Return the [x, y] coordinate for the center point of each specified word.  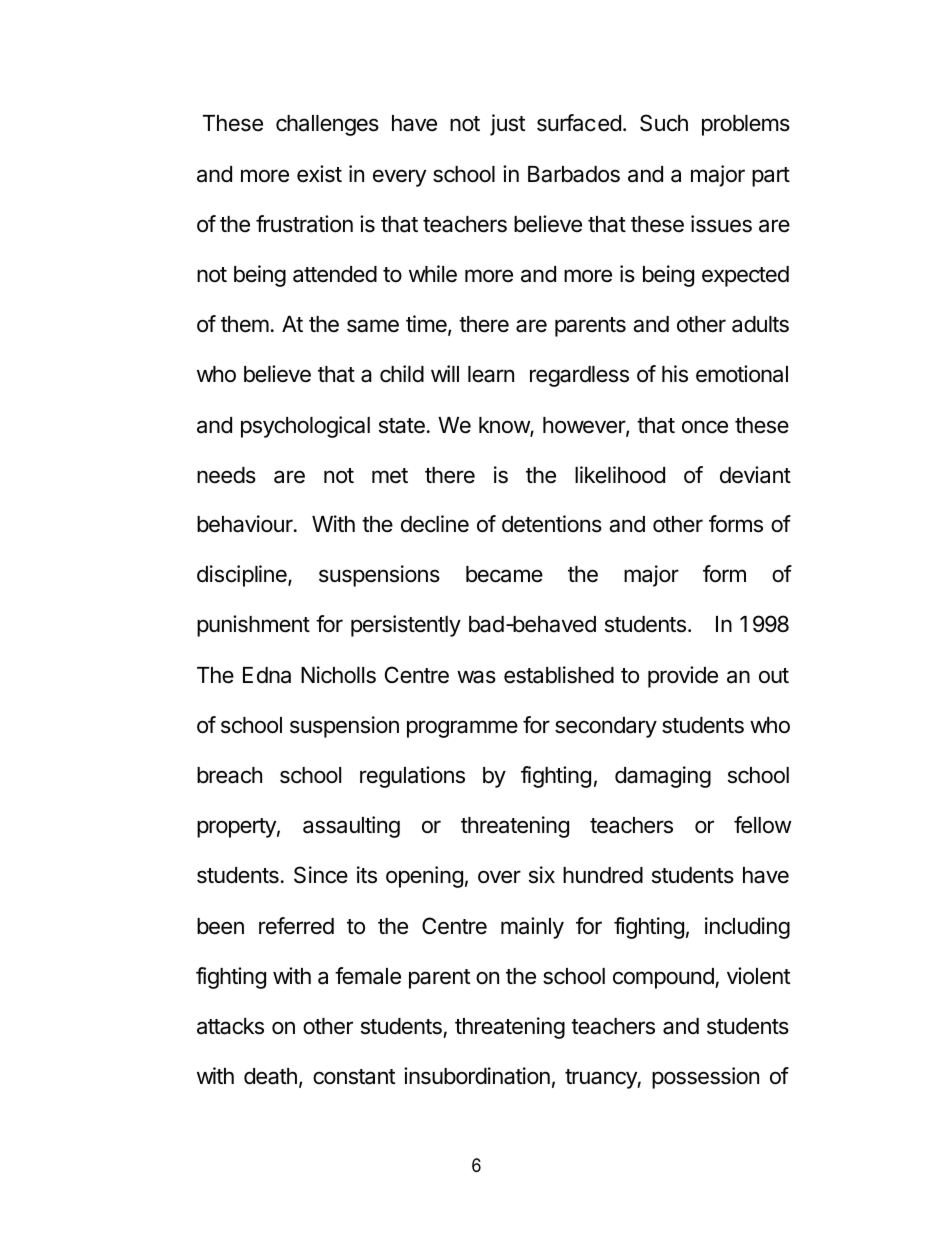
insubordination [477, 1076]
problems [746, 125]
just [507, 125]
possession [705, 1078]
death [270, 1076]
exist [319, 174]
